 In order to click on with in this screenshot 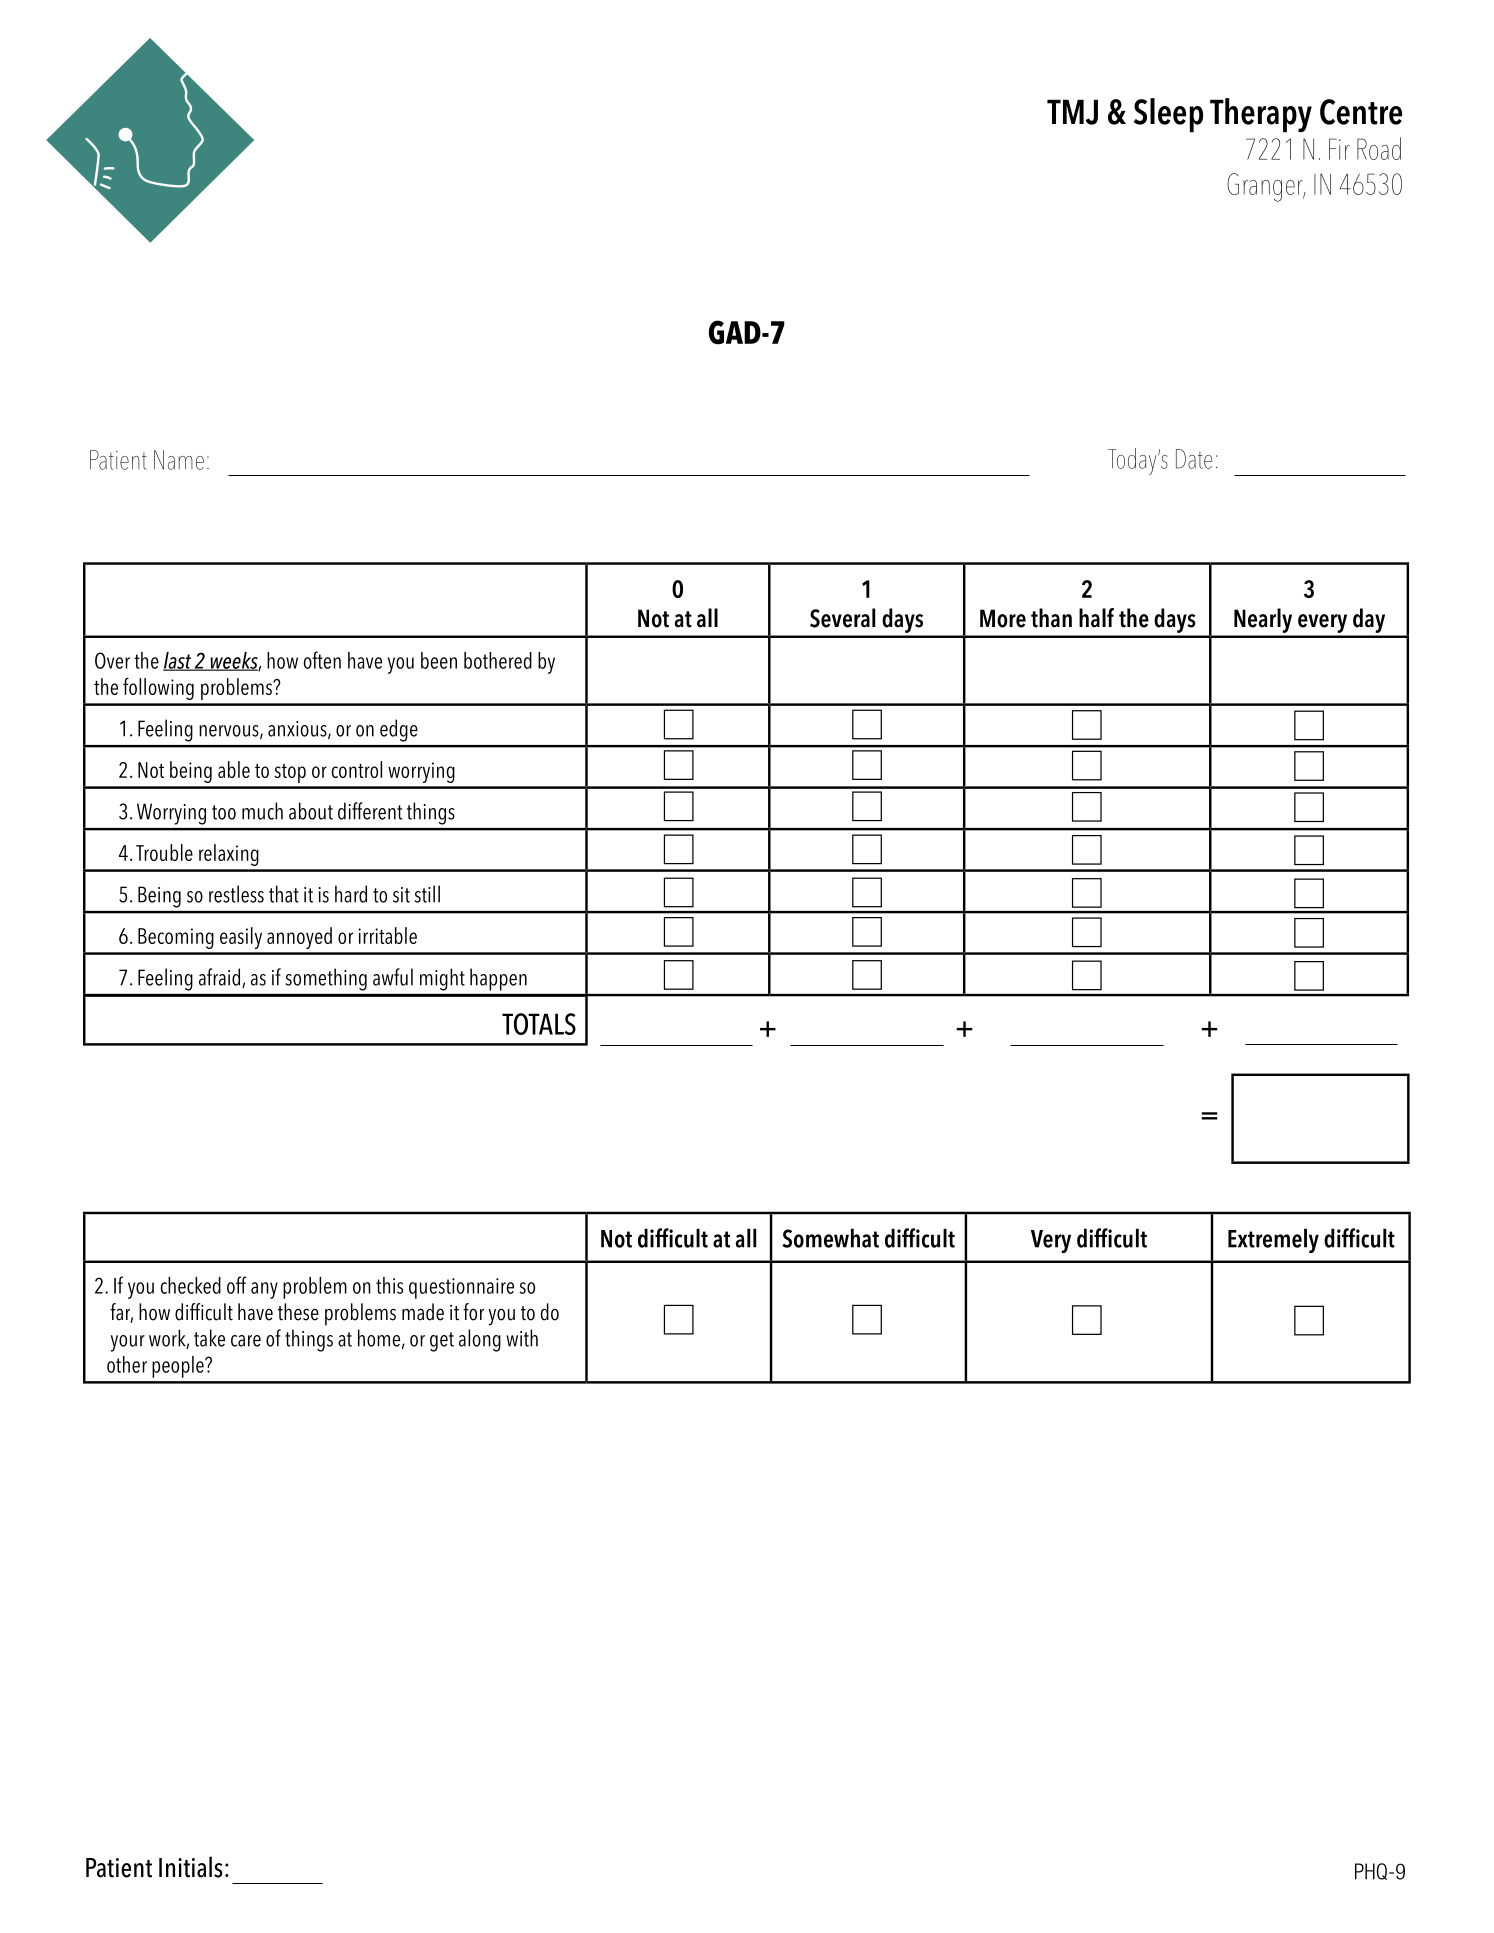, I will do `click(522, 1338)`.
